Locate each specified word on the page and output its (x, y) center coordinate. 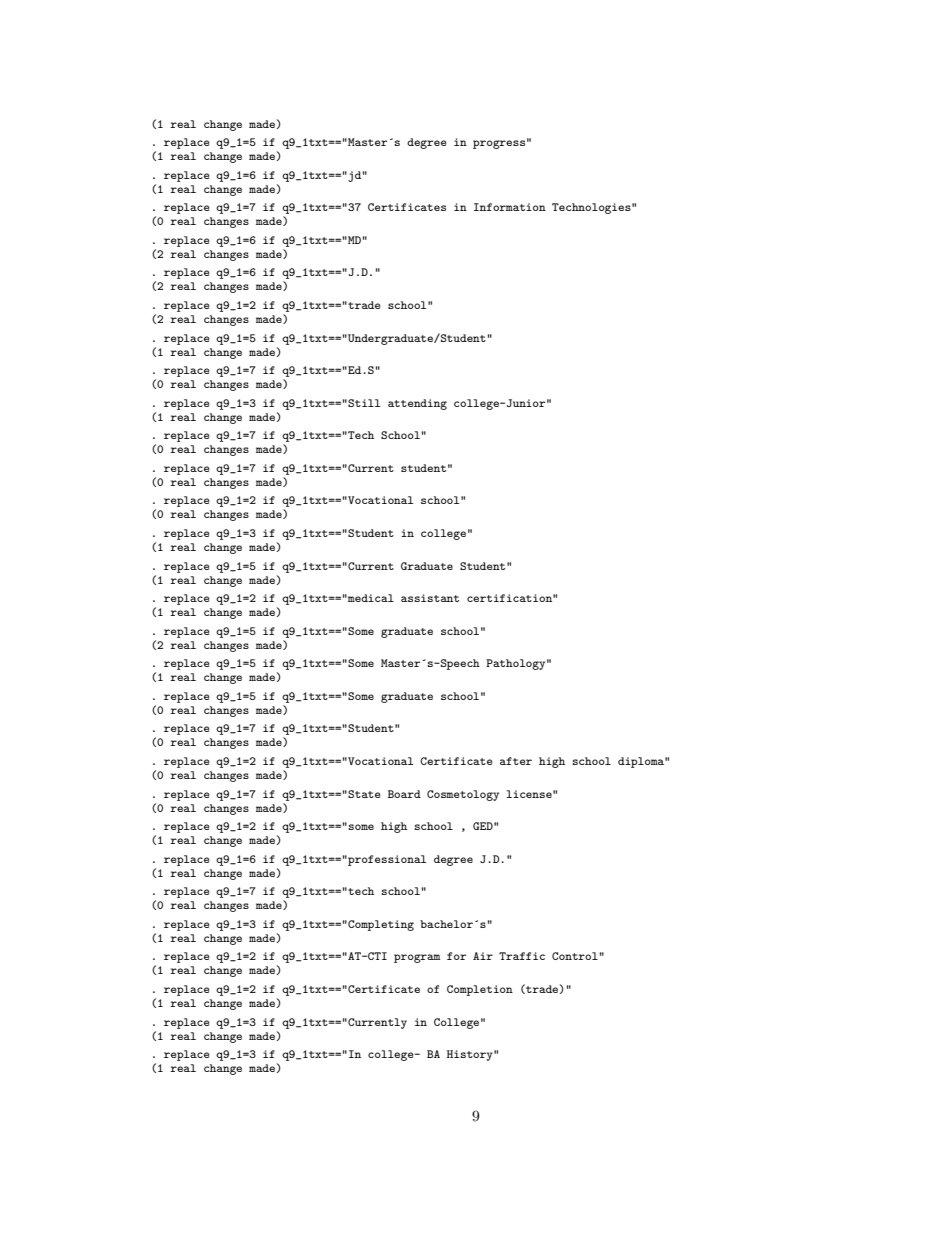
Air (483, 956)
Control (575, 956)
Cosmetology (463, 795)
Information (510, 207)
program (417, 958)
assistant (430, 598)
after (516, 761)
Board (404, 794)
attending (417, 404)
